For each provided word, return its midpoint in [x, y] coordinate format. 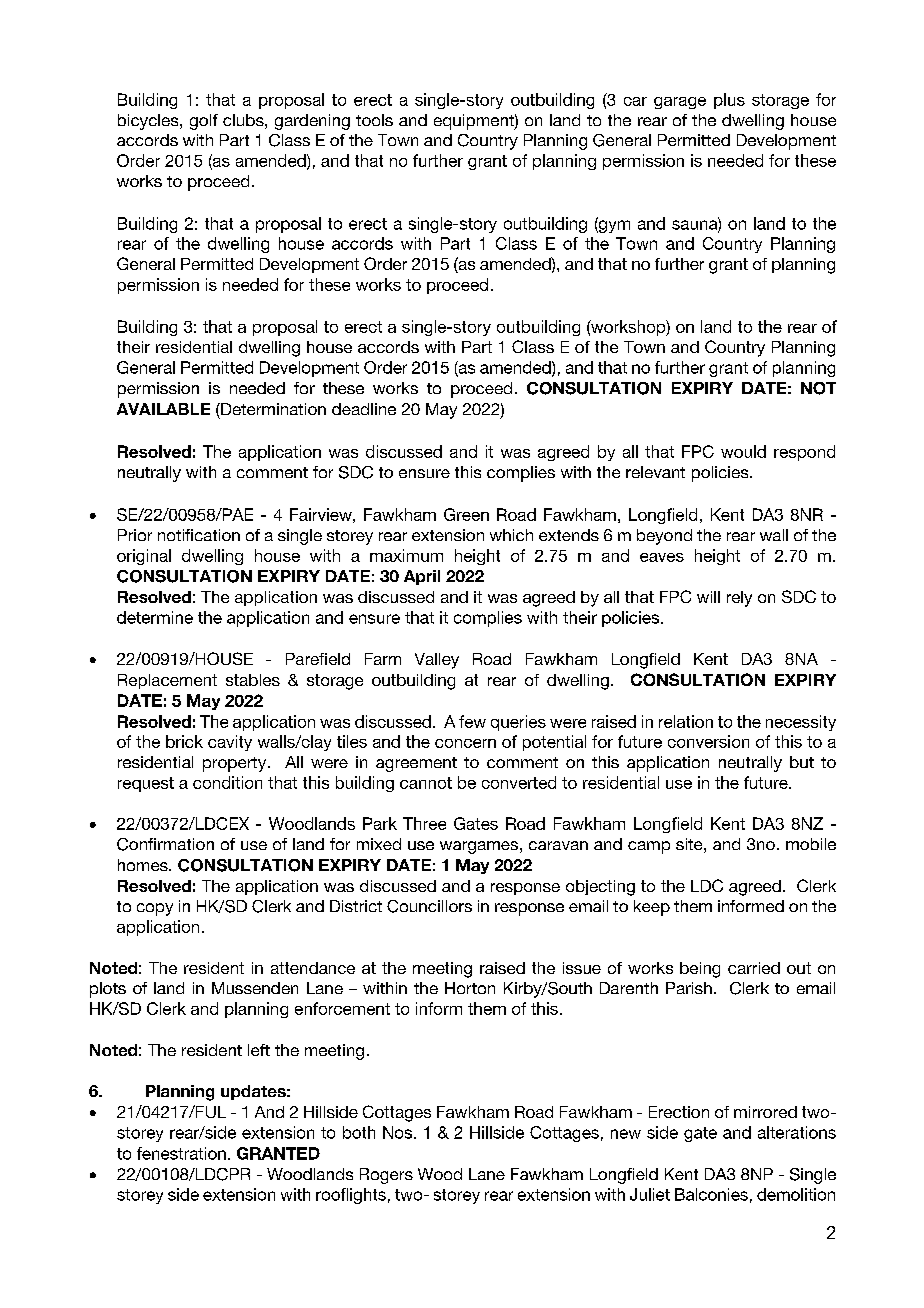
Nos [399, 1132]
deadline [364, 409]
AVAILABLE [163, 409]
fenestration [181, 1153]
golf [204, 122]
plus [729, 101]
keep [652, 908]
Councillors [429, 906]
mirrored [765, 1112]
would [743, 451]
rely [739, 599]
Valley [437, 661]
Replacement [167, 681]
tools [374, 120]
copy [155, 909]
